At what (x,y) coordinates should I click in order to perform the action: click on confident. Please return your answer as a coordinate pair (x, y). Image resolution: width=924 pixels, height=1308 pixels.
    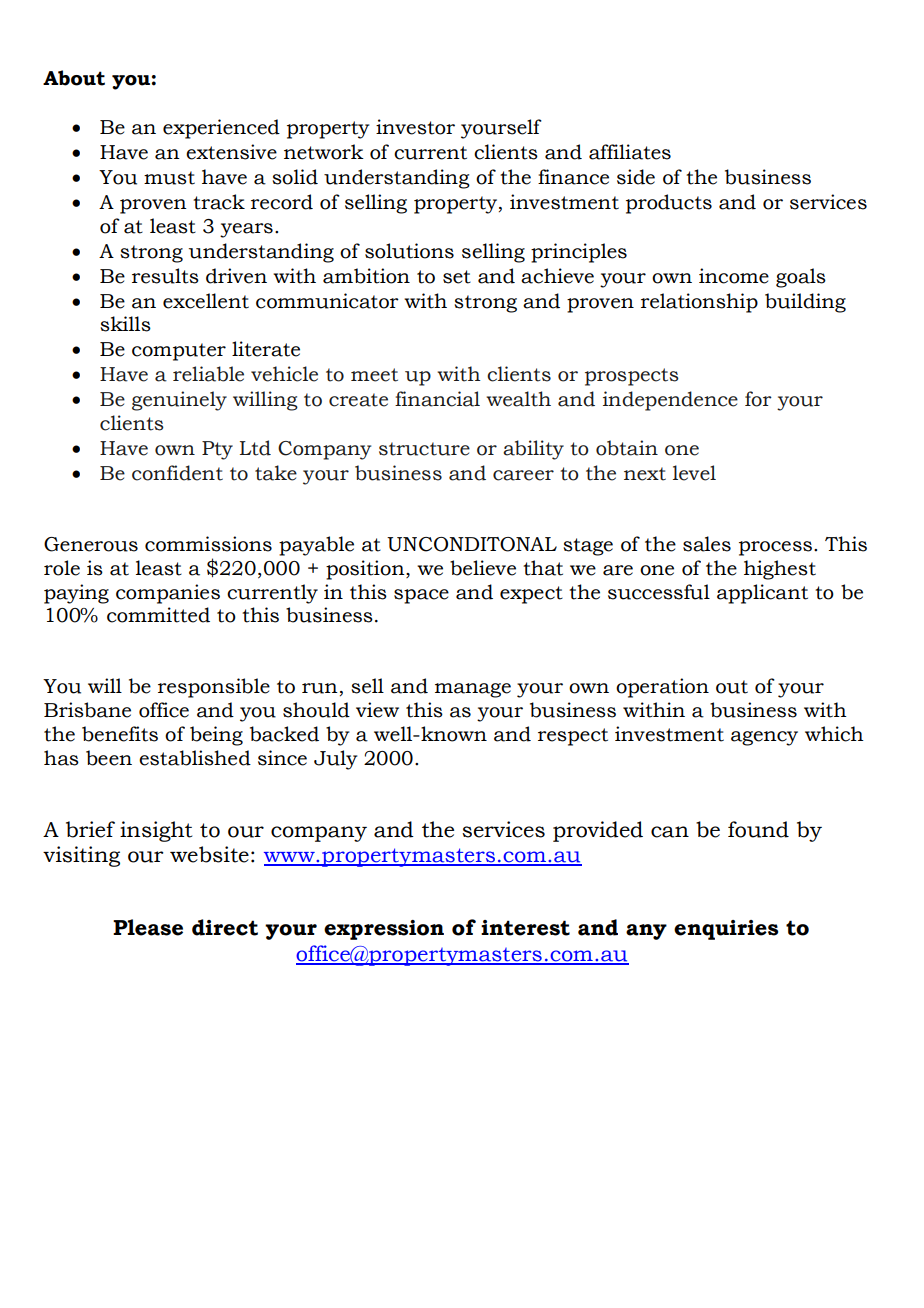
    Looking at the image, I should click on (177, 473).
